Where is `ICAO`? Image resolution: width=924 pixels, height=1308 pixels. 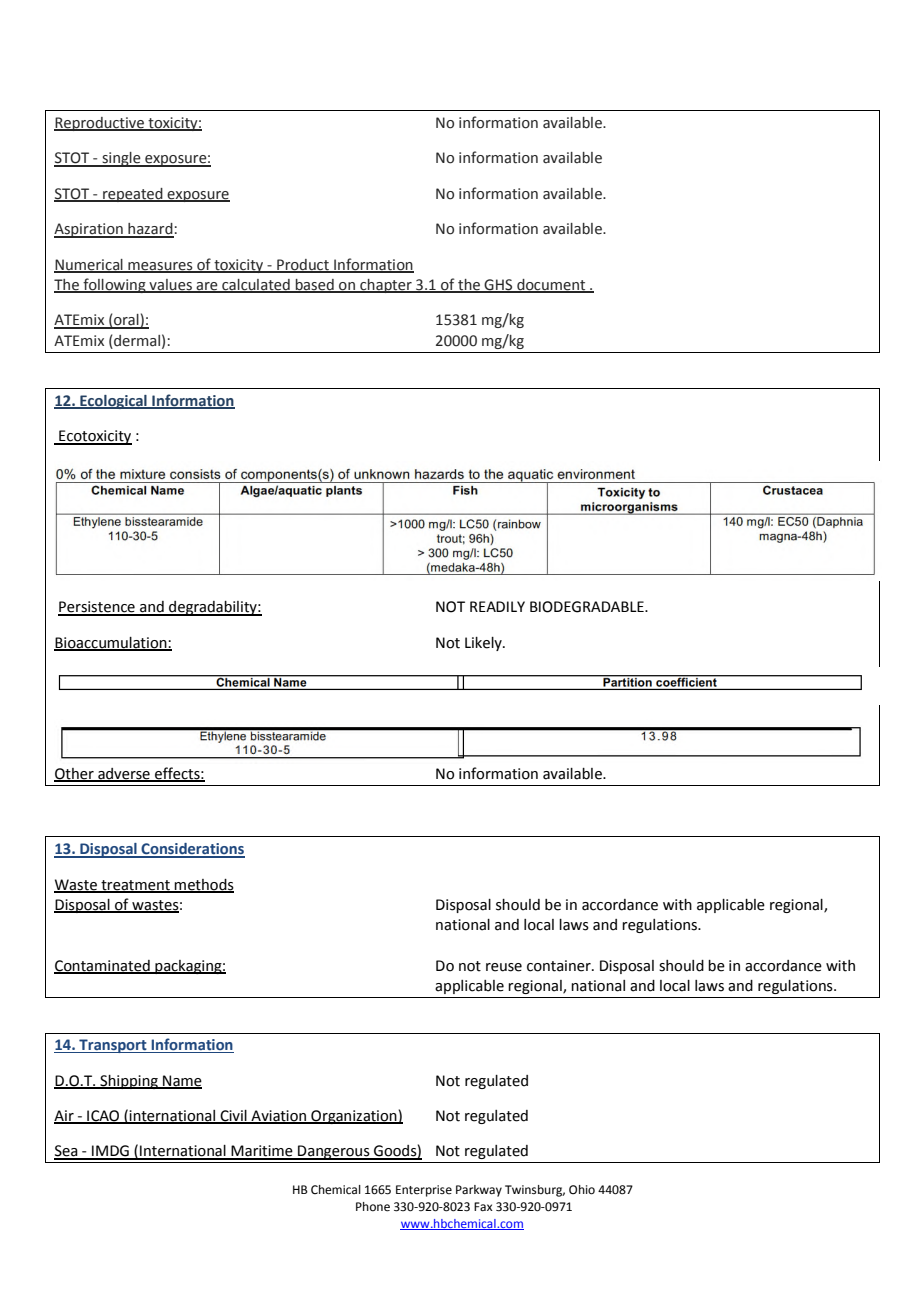 ICAO is located at coordinates (103, 1117).
